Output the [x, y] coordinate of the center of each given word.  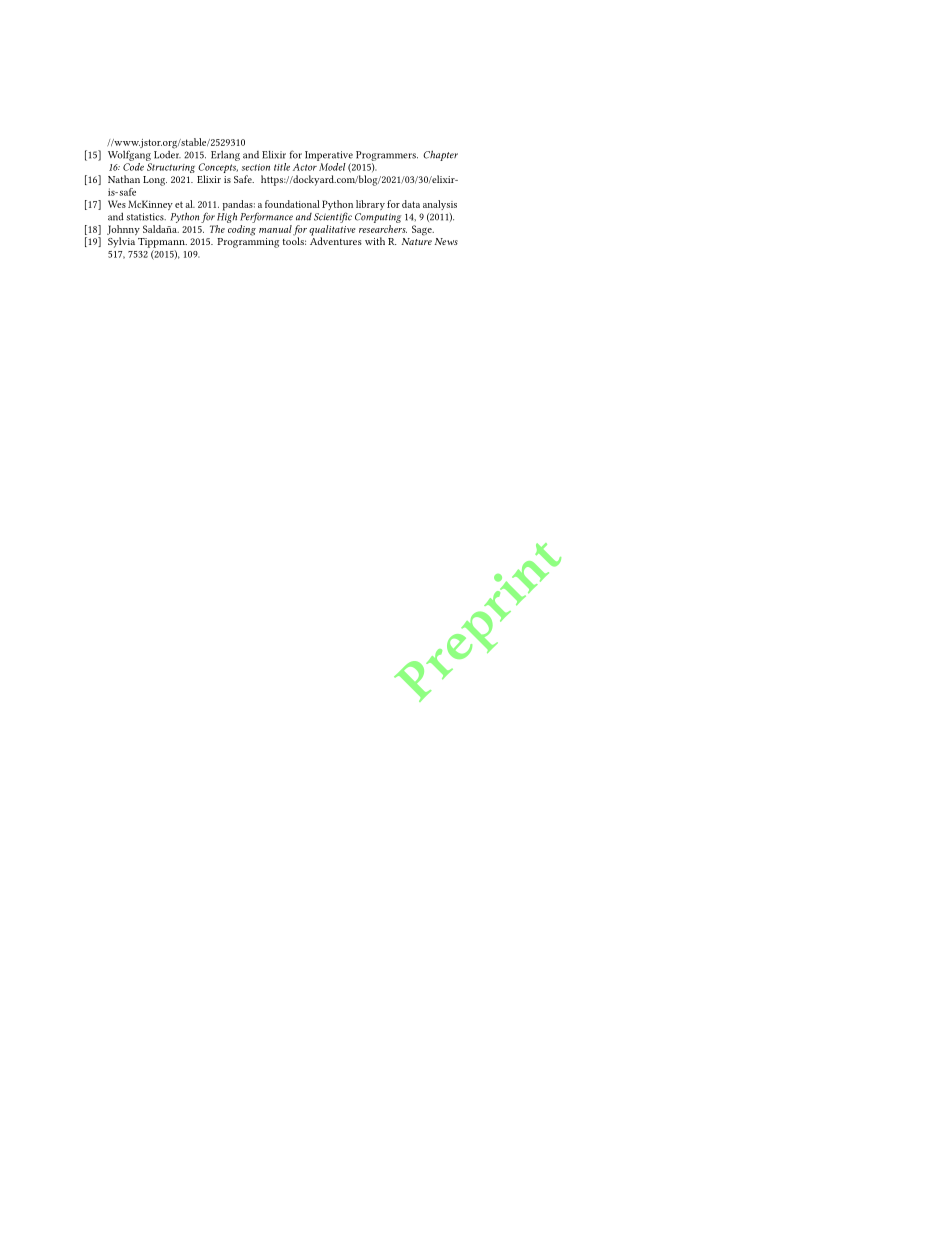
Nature [417, 241]
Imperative [329, 156]
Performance [266, 217]
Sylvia [121, 242]
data [411, 204]
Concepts [218, 169]
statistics [146, 217]
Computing [378, 218]
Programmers [387, 156]
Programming [248, 243]
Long [155, 181]
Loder [167, 153]
